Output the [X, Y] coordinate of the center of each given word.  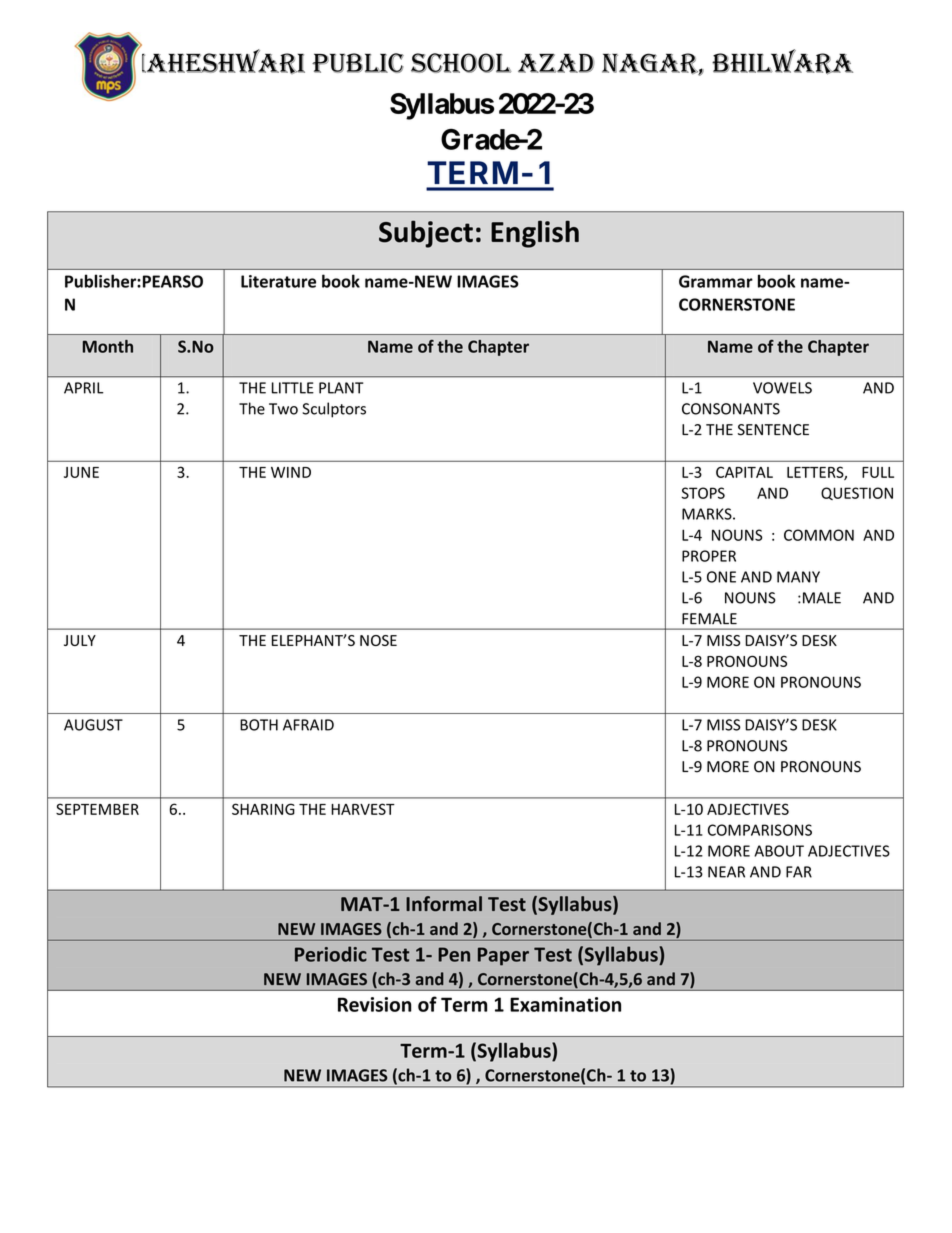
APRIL [84, 388]
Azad [556, 63]
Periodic [331, 954]
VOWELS [782, 388]
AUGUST [93, 725]
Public [358, 63]
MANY [798, 577]
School [461, 63]
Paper [503, 956]
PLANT [341, 388]
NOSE [378, 640]
